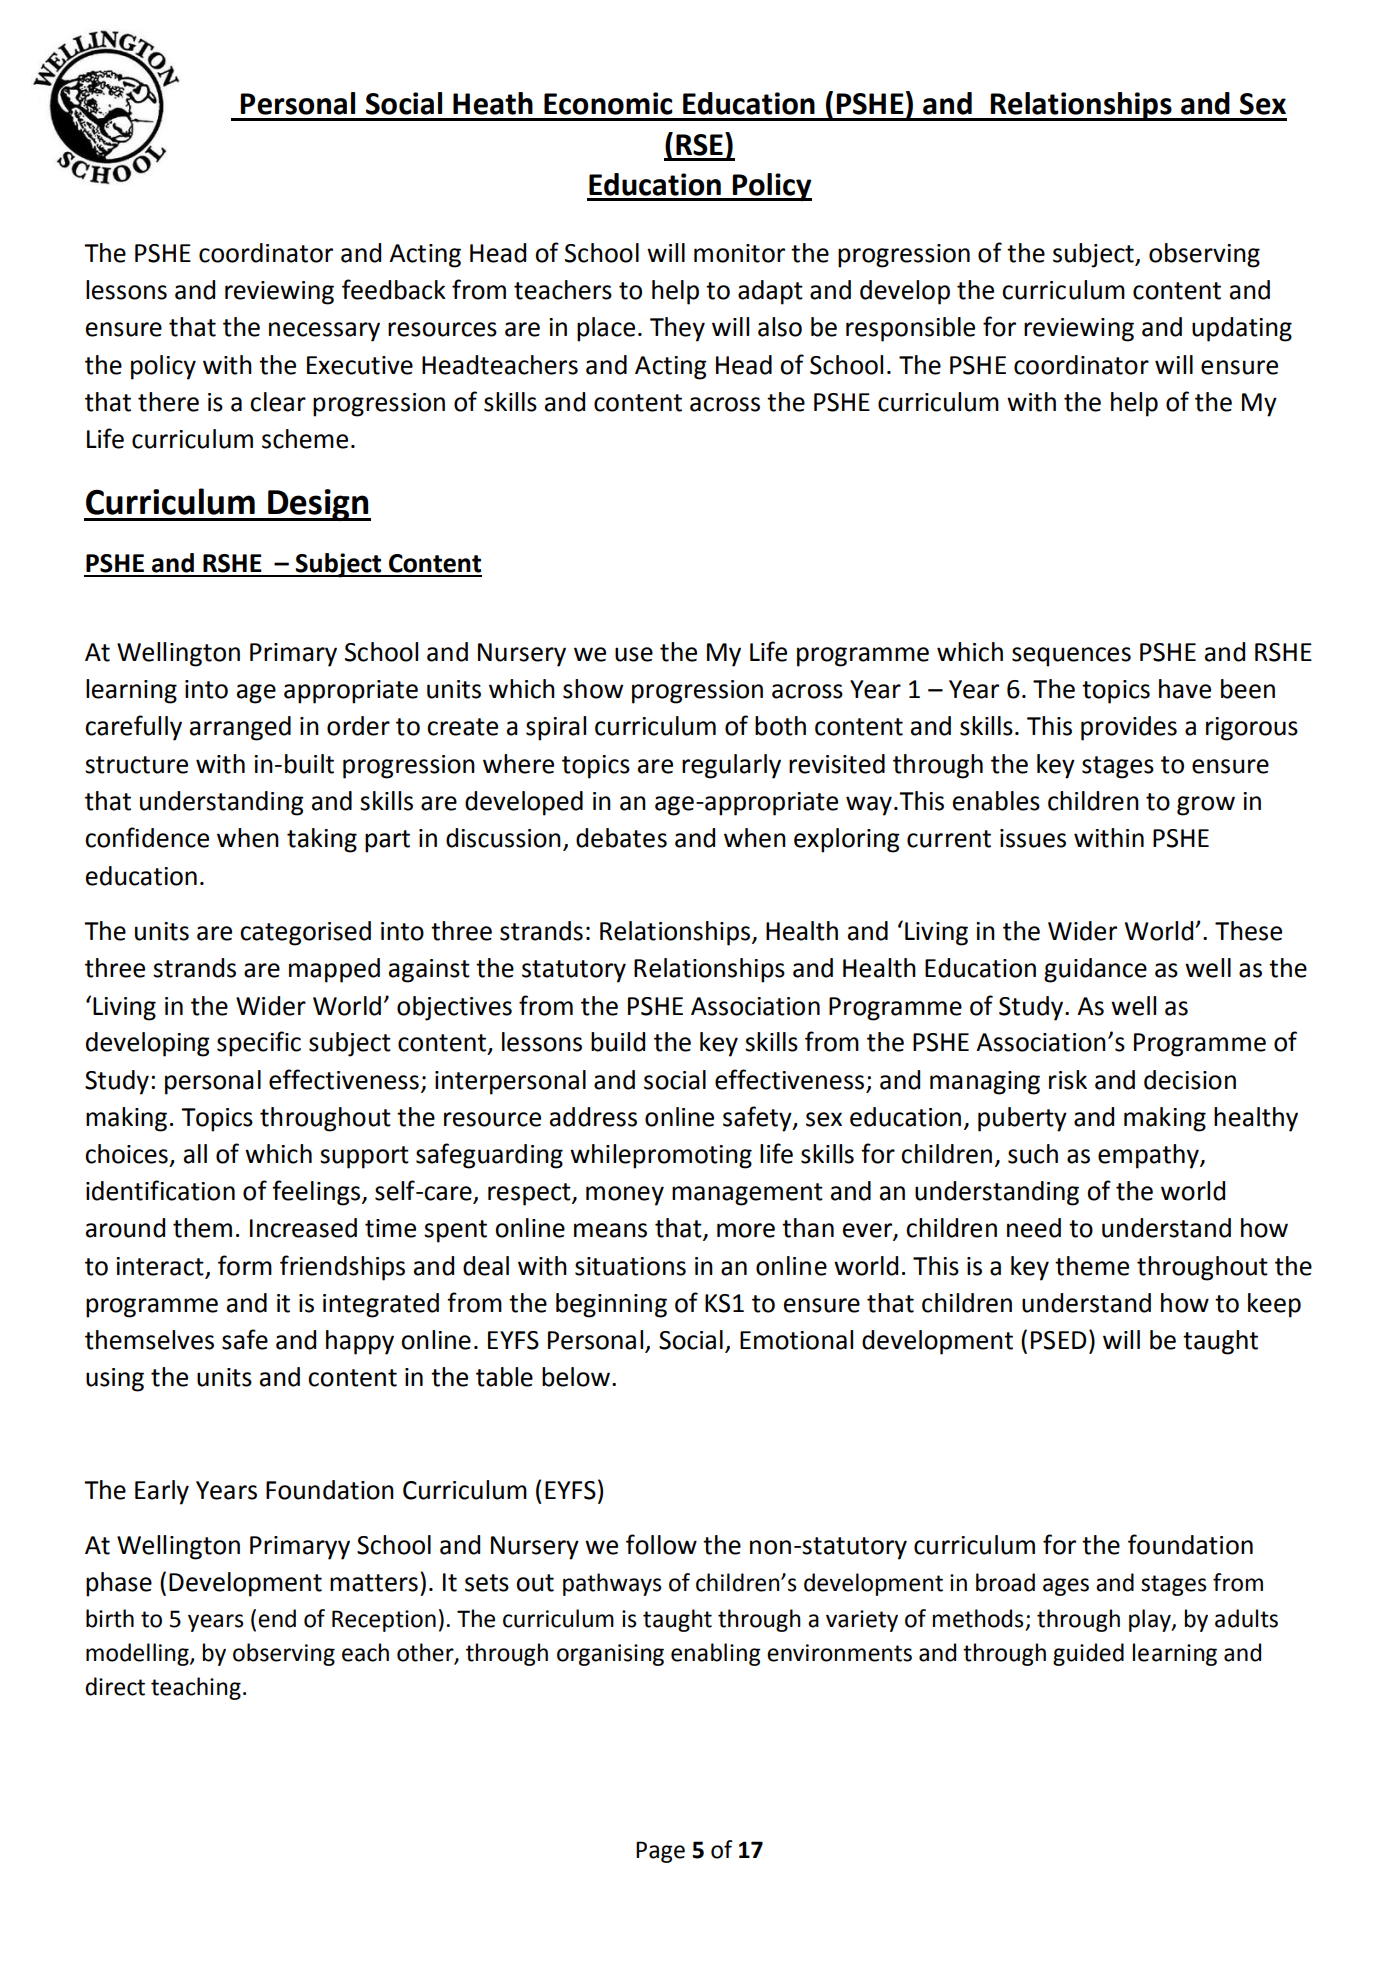 The height and width of the page is (1979, 1399). Describe the element at coordinates (1095, 970) in the page. I see `guidance` at that location.
